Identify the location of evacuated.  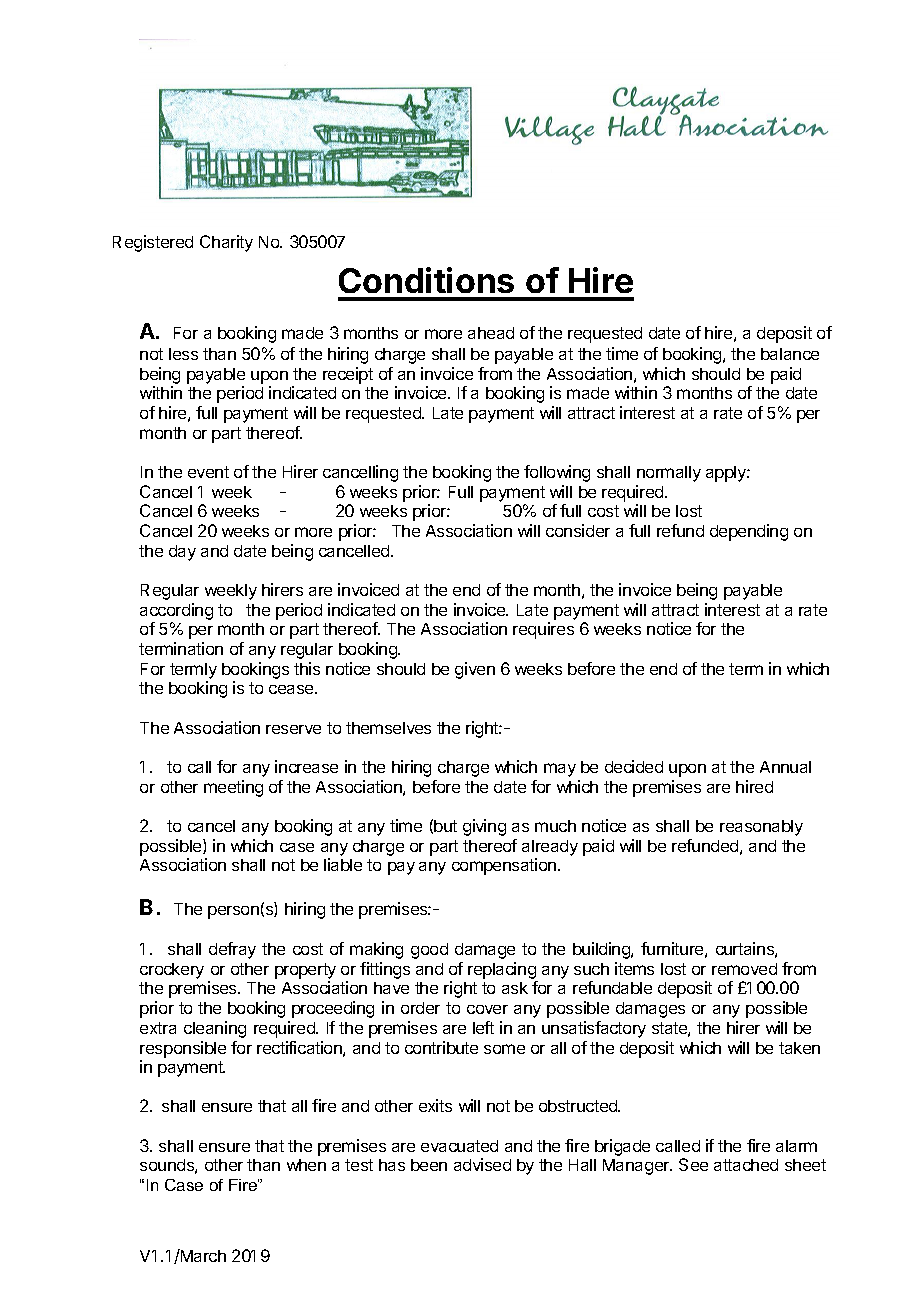
(459, 1146).
